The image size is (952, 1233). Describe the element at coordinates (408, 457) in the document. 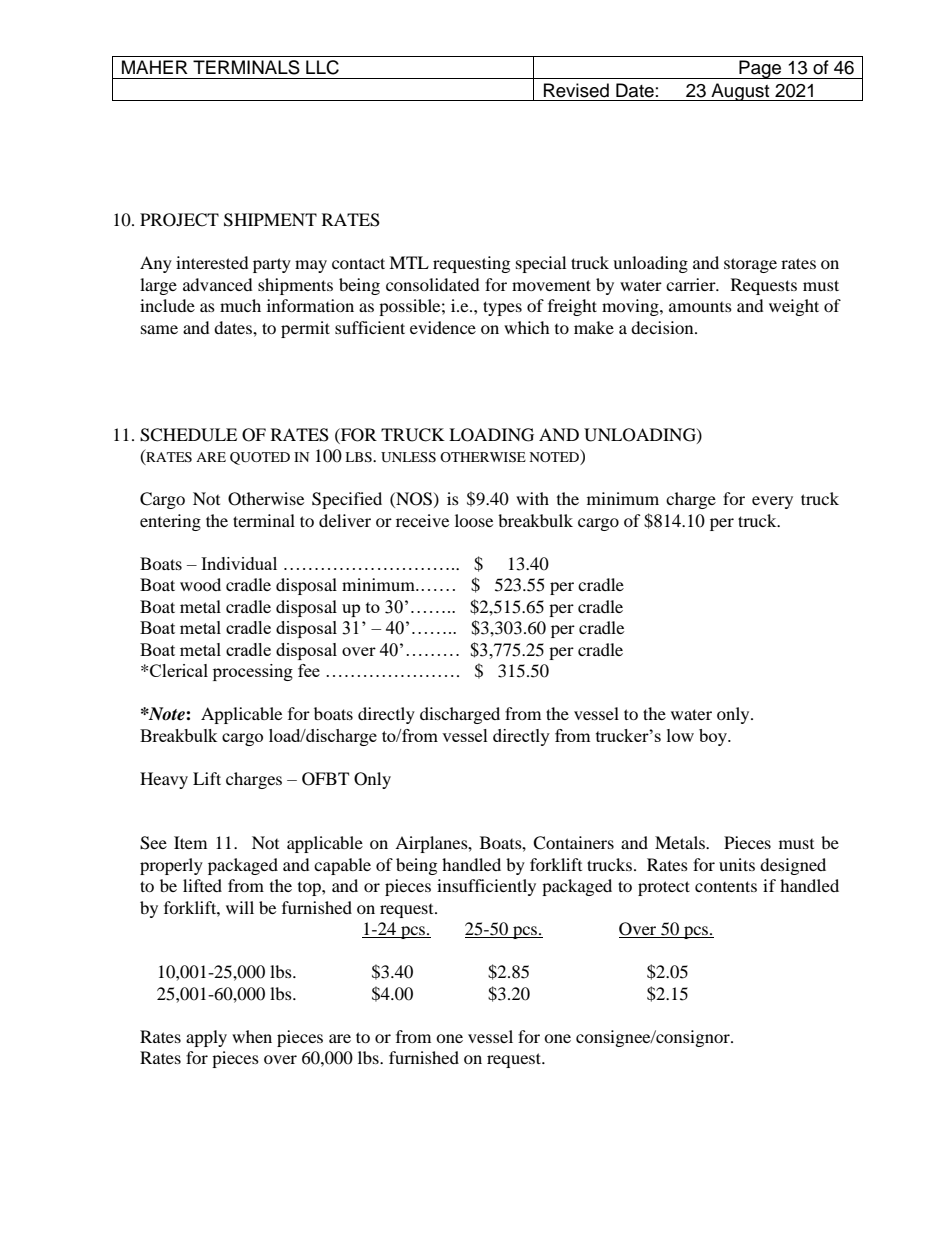

I see `UNLESS` at that location.
